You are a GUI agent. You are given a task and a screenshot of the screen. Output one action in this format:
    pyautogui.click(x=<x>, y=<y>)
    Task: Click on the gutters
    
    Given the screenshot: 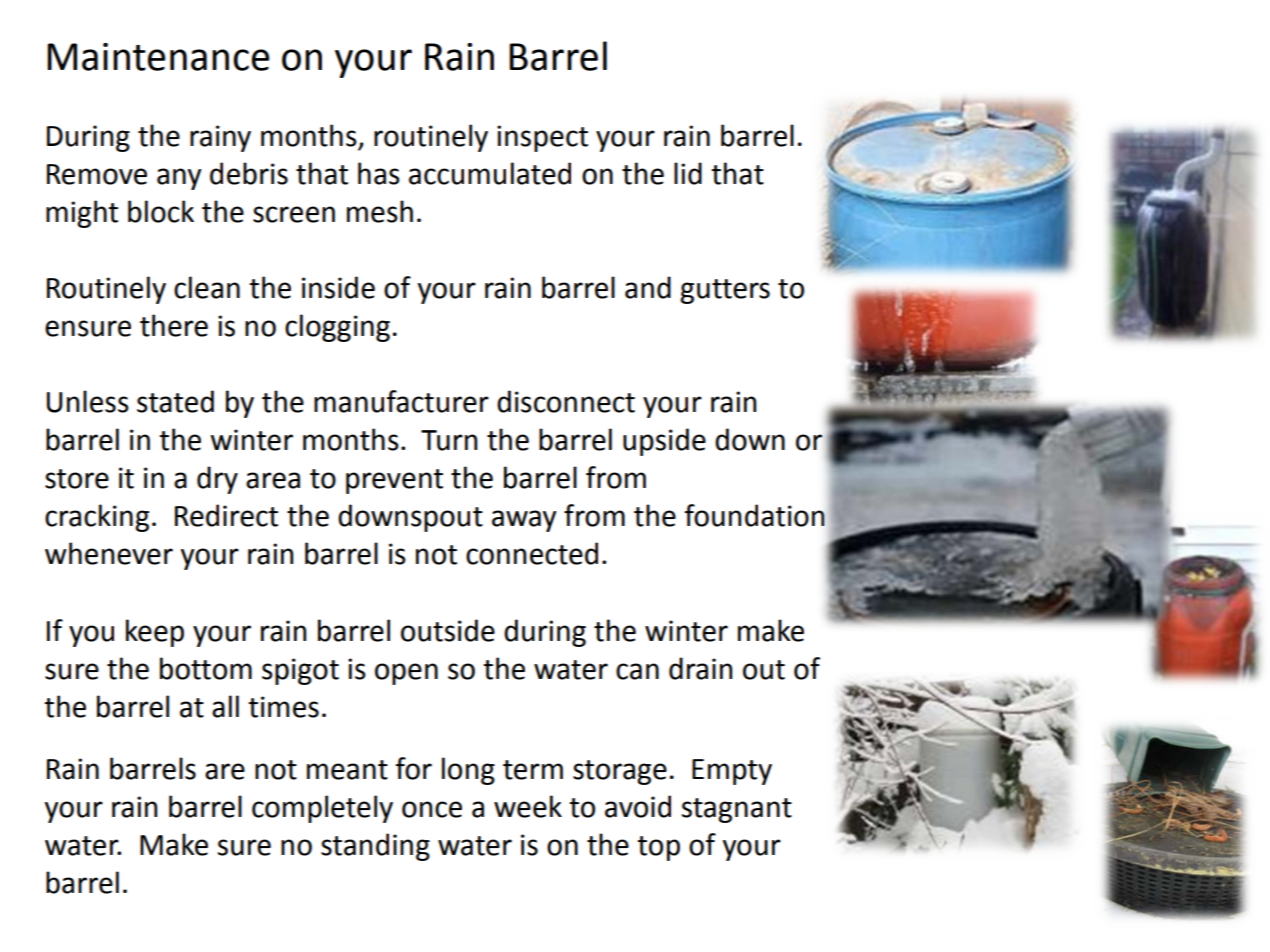 What is the action you would take?
    pyautogui.click(x=725, y=291)
